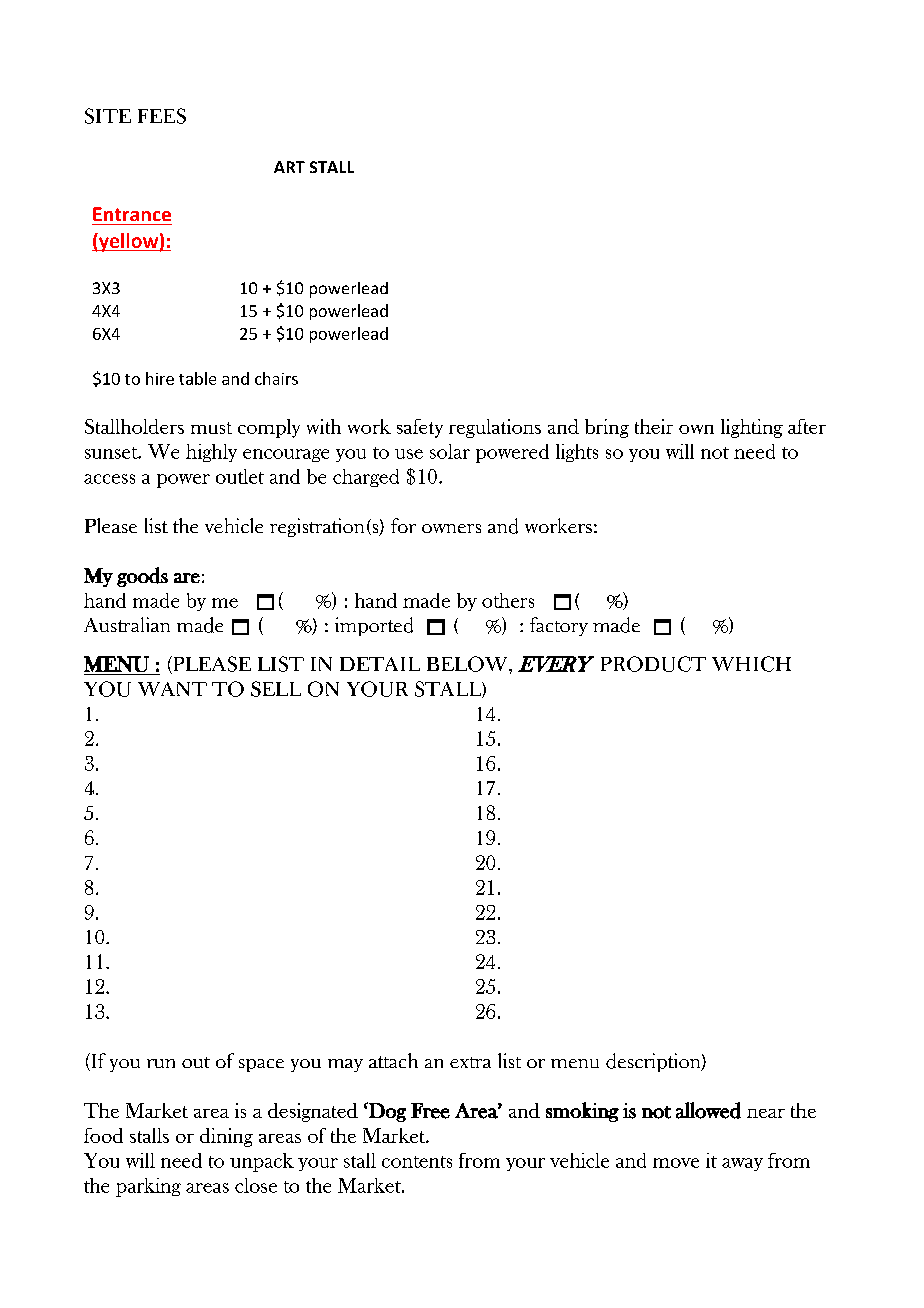 This screenshot has width=924, height=1308. What do you see at coordinates (654, 426) in the screenshot?
I see `their` at bounding box center [654, 426].
